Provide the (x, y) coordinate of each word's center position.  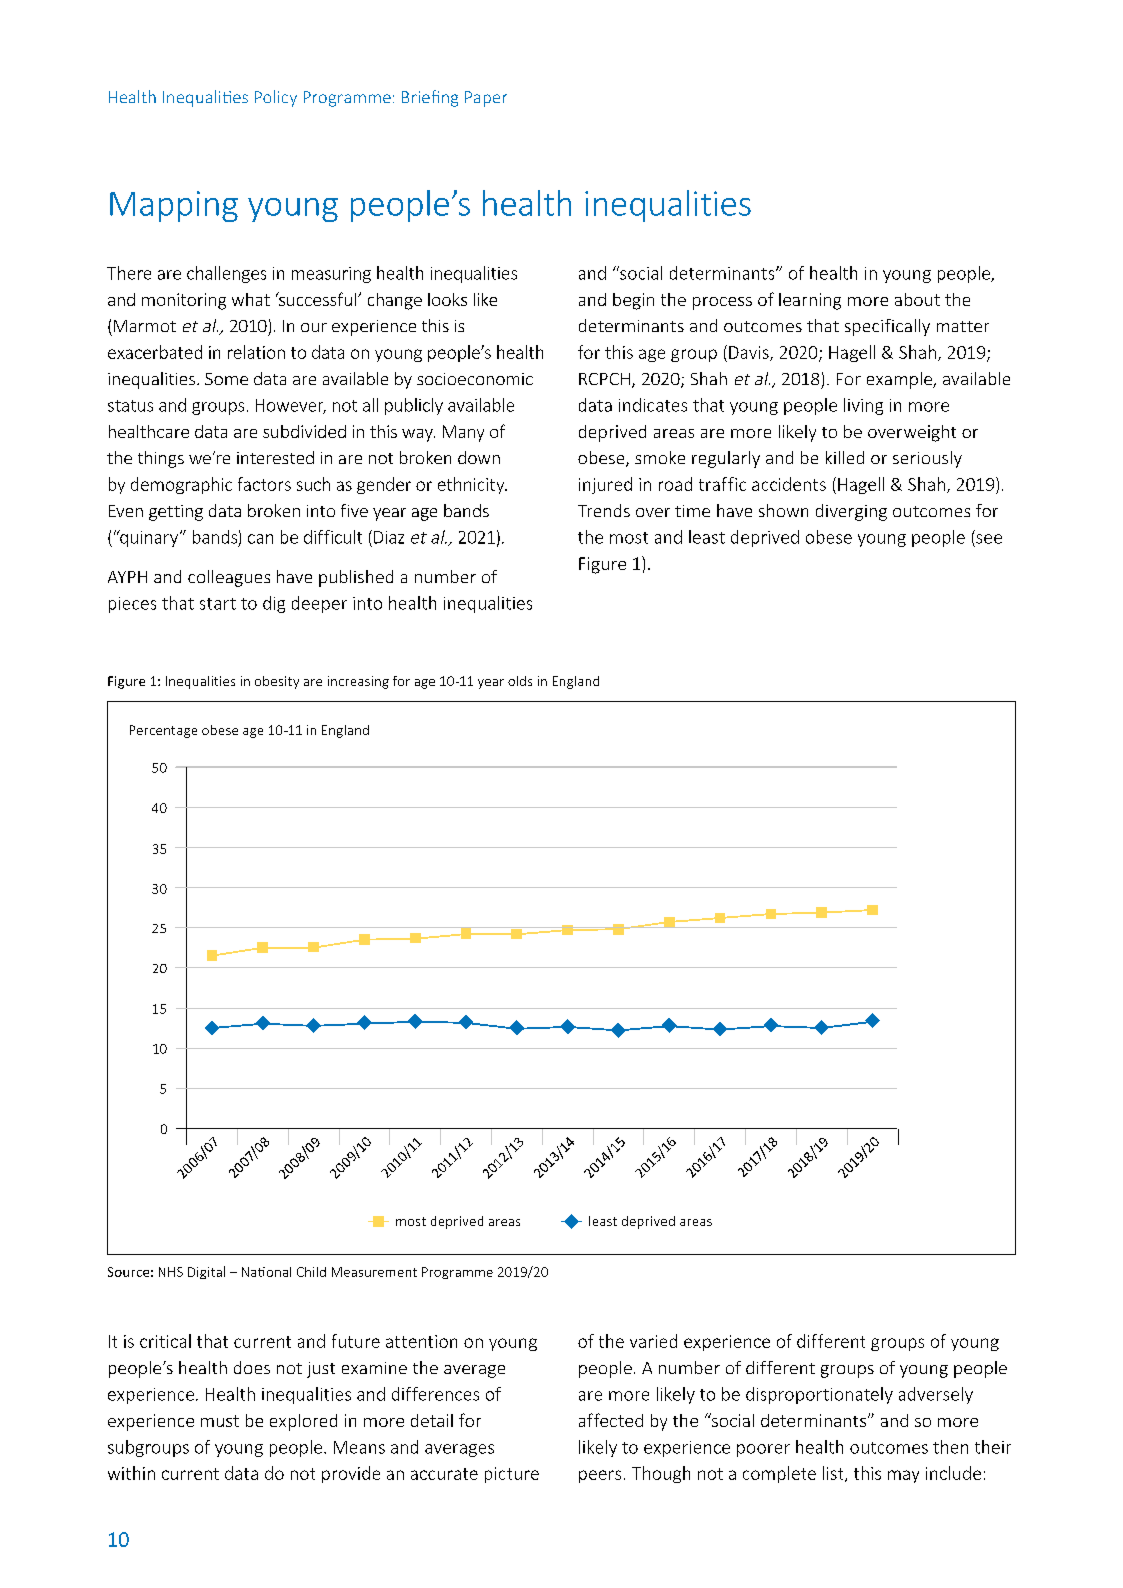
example (901, 380)
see (989, 539)
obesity (277, 682)
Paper (486, 99)
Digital (206, 1272)
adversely (936, 1395)
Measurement (374, 1272)
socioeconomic (475, 379)
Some (226, 379)
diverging (851, 512)
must (220, 1421)
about (917, 299)
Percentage (163, 731)
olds (520, 681)
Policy (276, 98)
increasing (358, 682)
